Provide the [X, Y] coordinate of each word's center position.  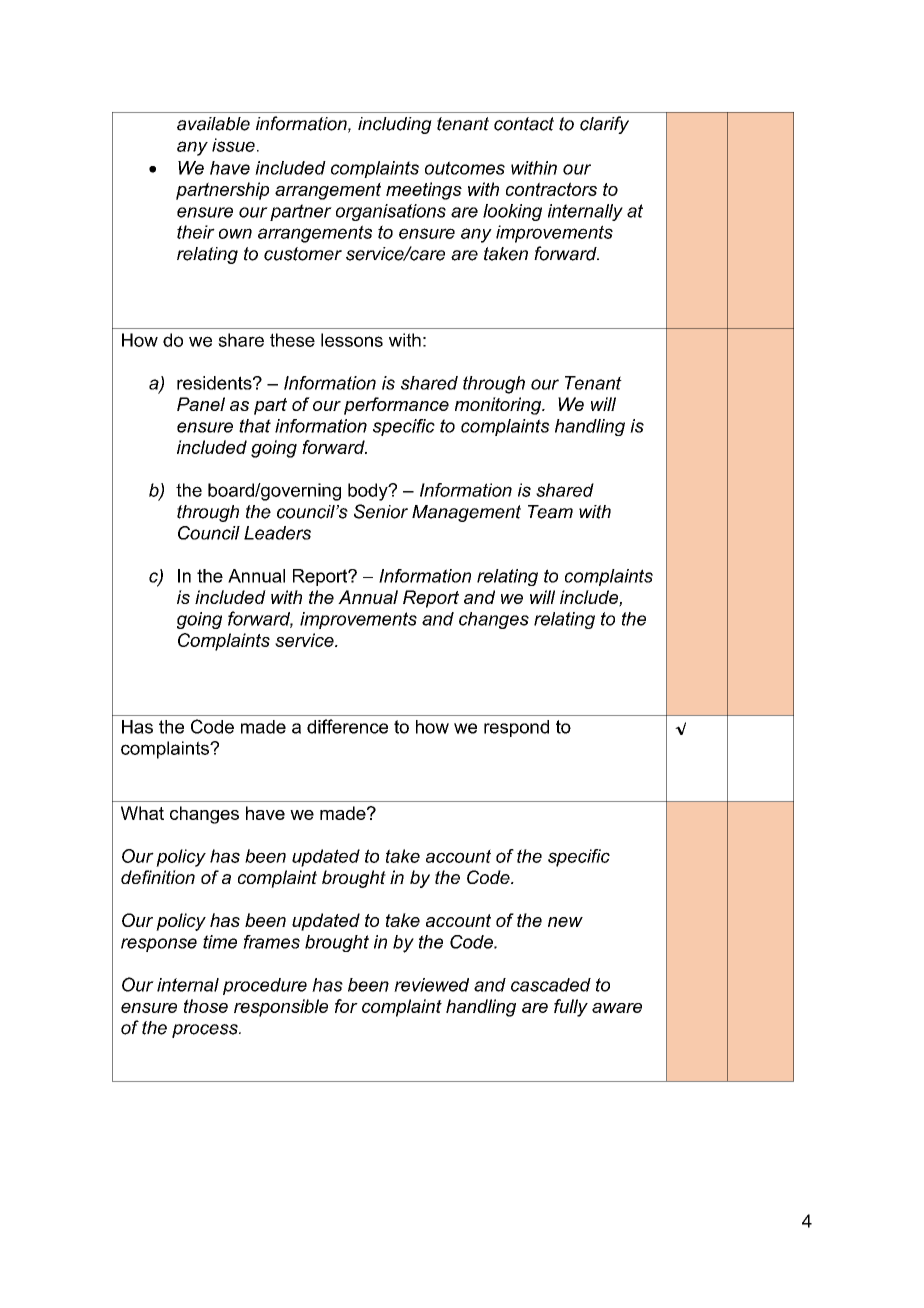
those [206, 1006]
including [395, 125]
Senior [381, 511]
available [213, 124]
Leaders [277, 533]
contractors [551, 189]
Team [550, 512]
